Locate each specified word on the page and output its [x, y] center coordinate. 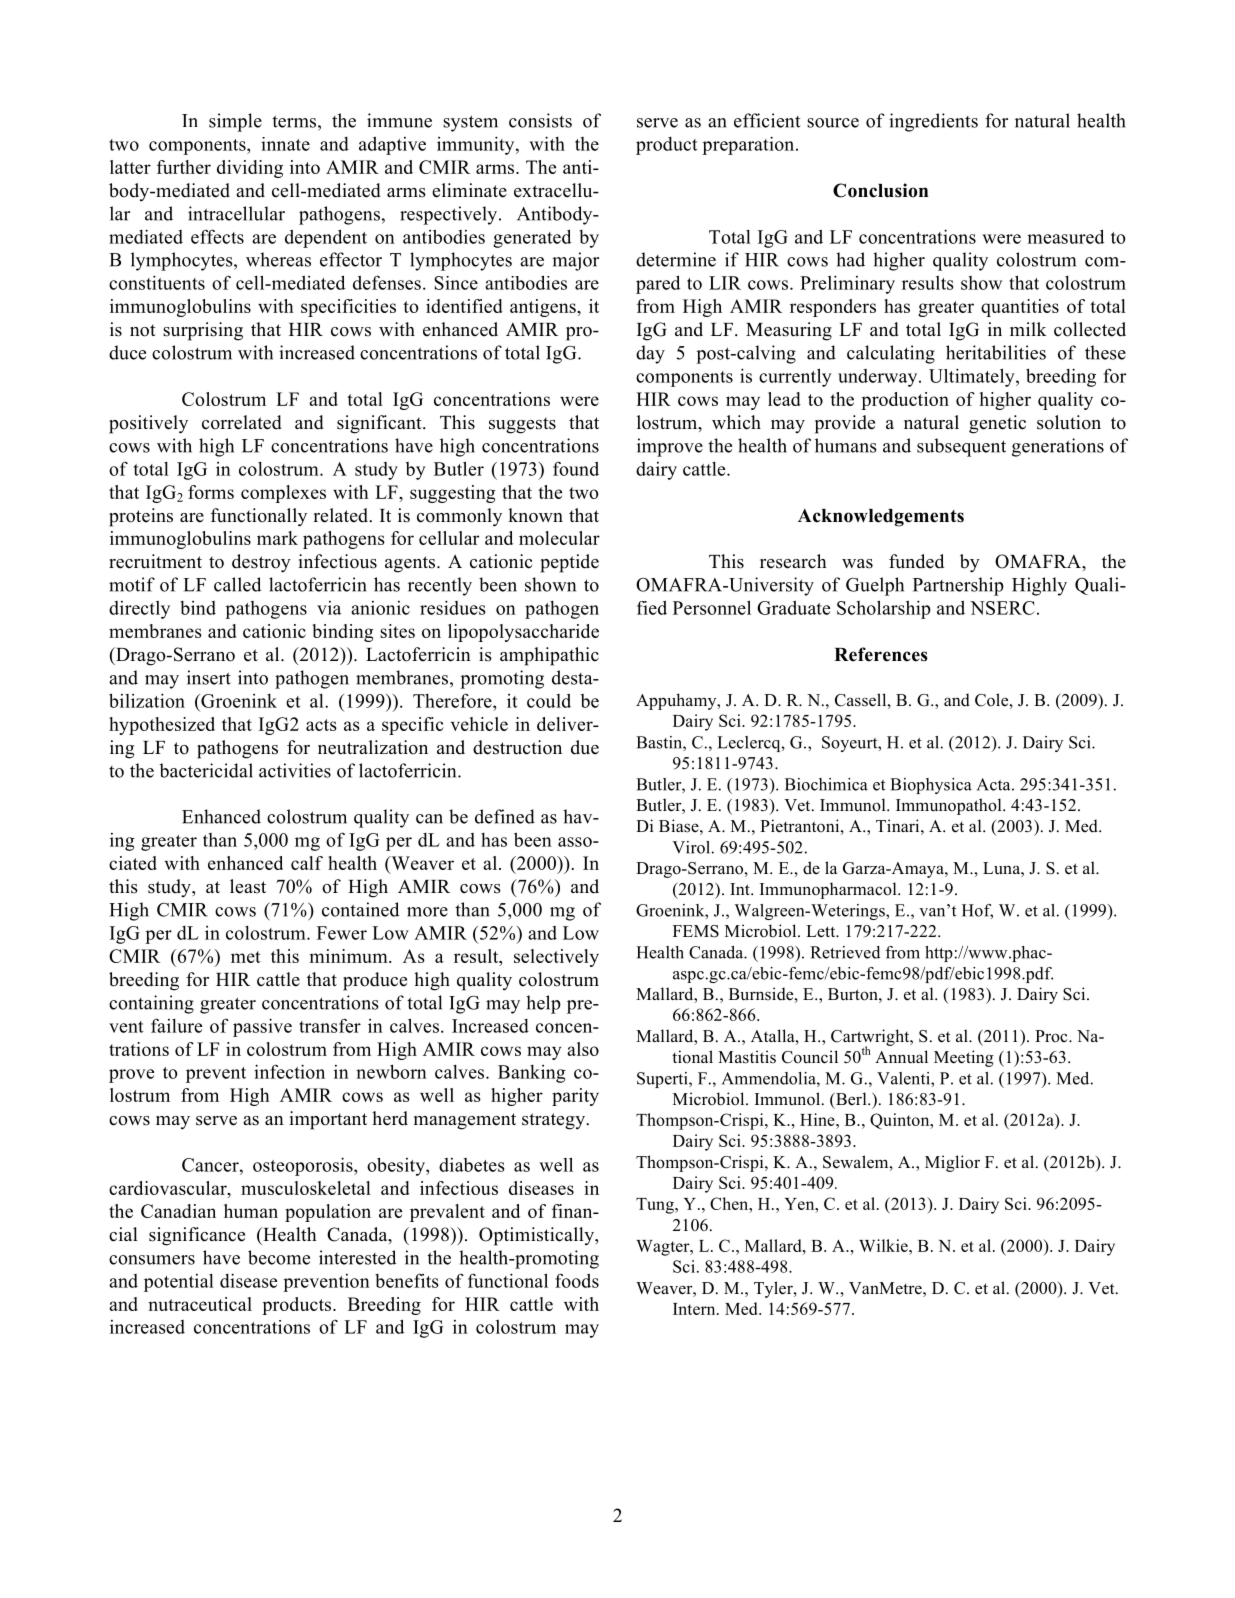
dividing [250, 169]
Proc [1052, 1036]
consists [540, 120]
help [543, 1004]
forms [211, 492]
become [279, 1257]
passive [262, 1027]
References [881, 654]
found [576, 468]
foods [577, 1280]
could [549, 700]
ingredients [933, 122]
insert [209, 677]
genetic [997, 424]
